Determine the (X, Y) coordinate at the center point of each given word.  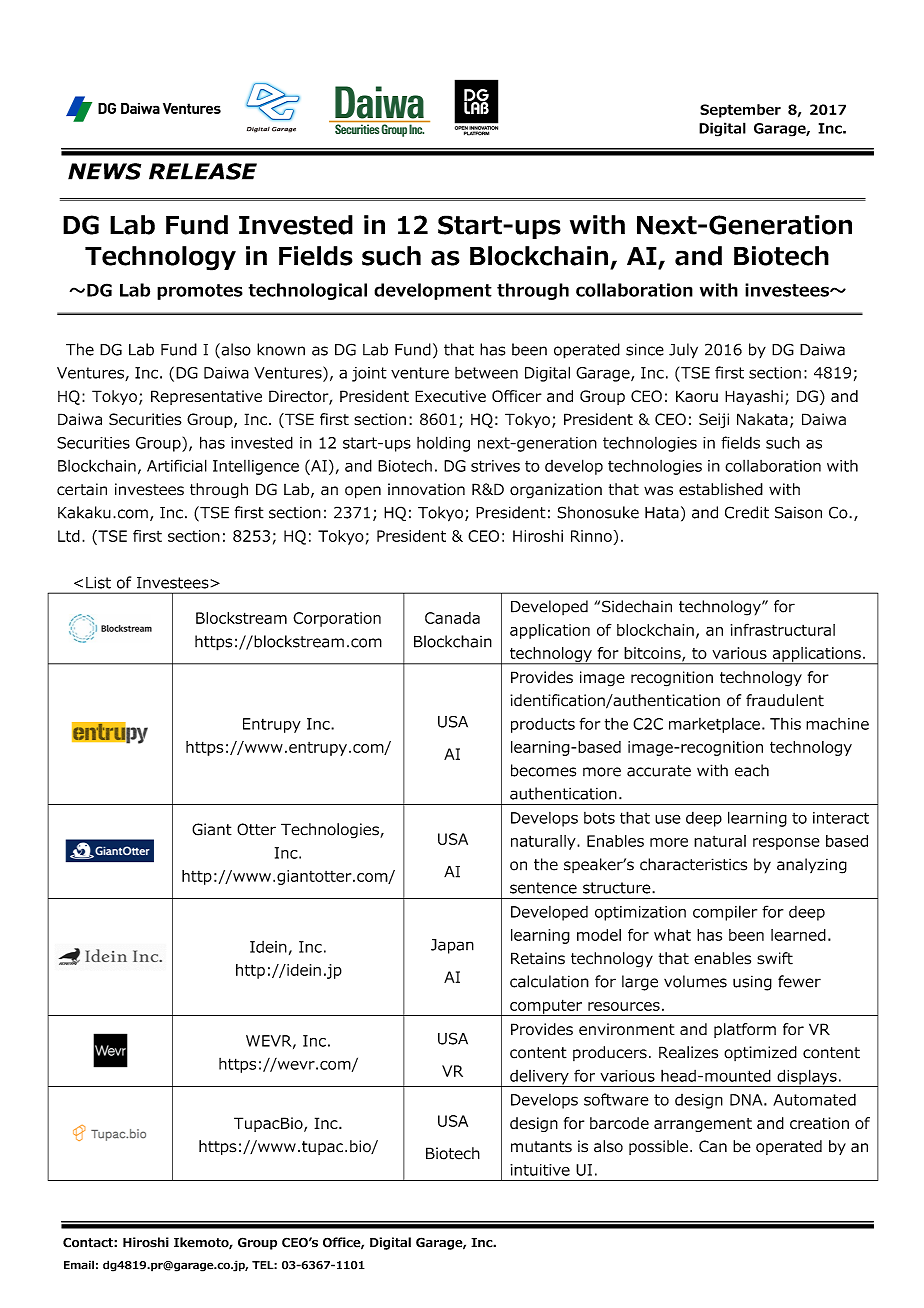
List (98, 582)
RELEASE (203, 171)
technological (307, 291)
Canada (452, 618)
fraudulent (785, 700)
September (740, 111)
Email (79, 1265)
